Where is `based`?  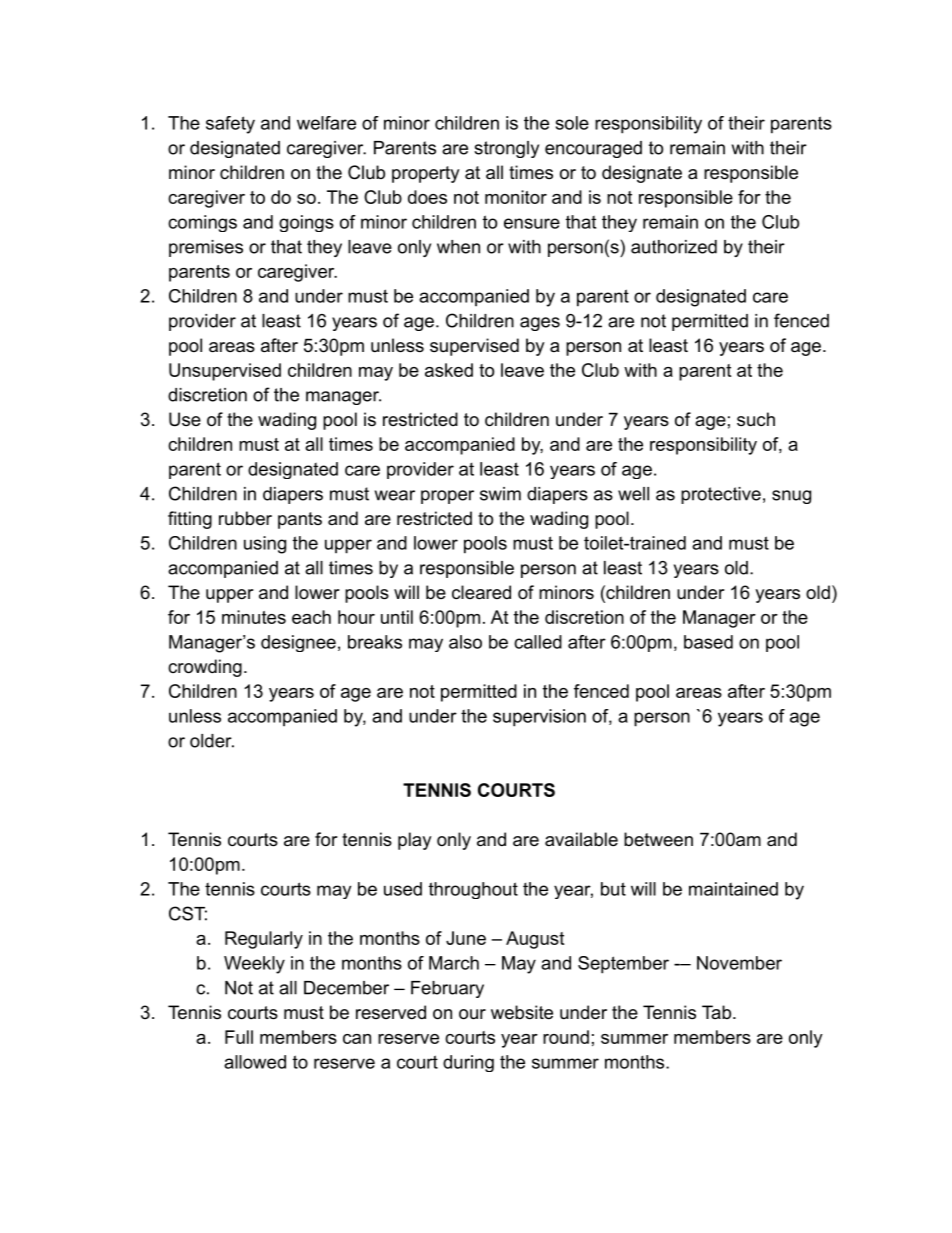
based is located at coordinates (708, 642).
